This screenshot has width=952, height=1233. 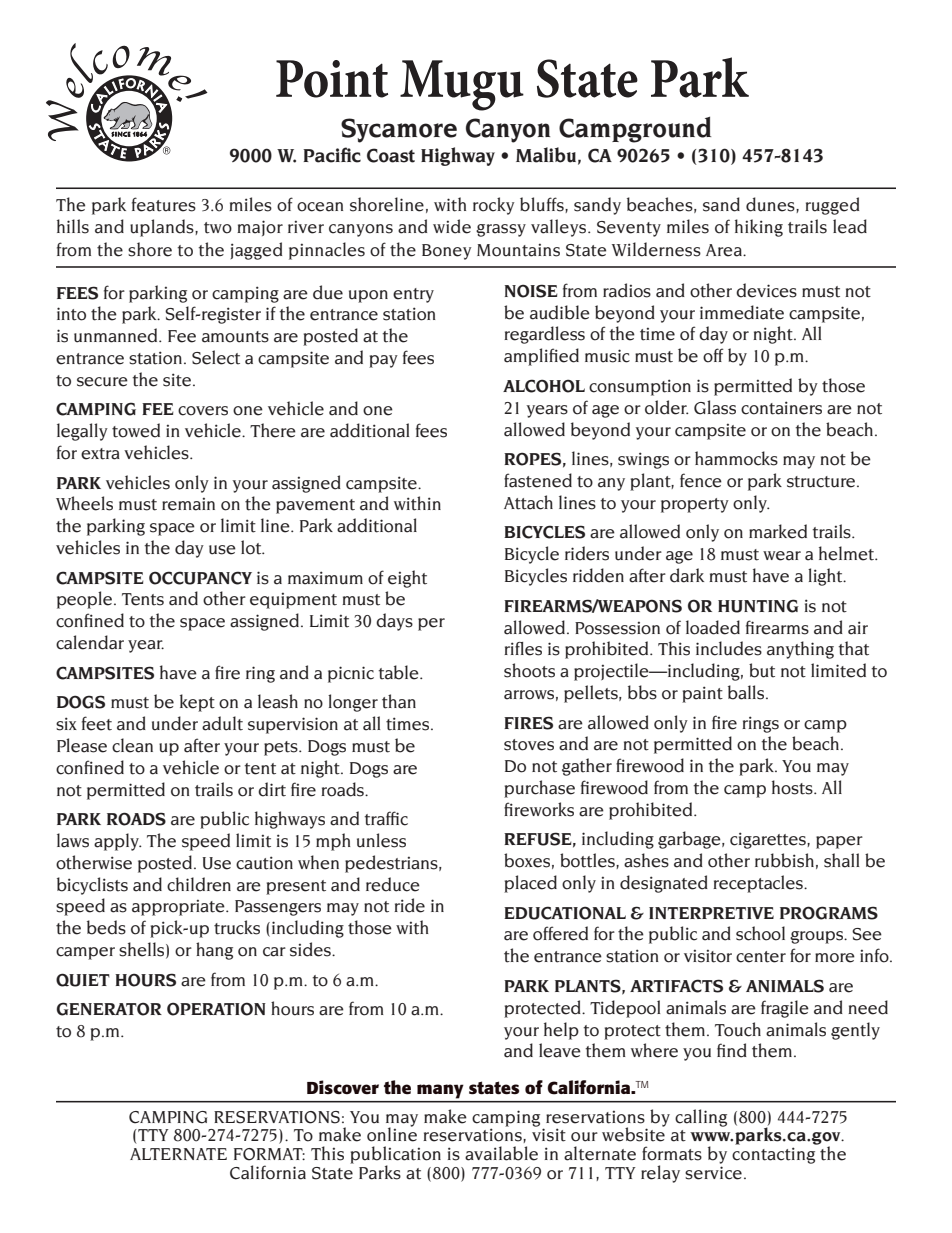 I want to click on Coast, so click(x=391, y=155).
